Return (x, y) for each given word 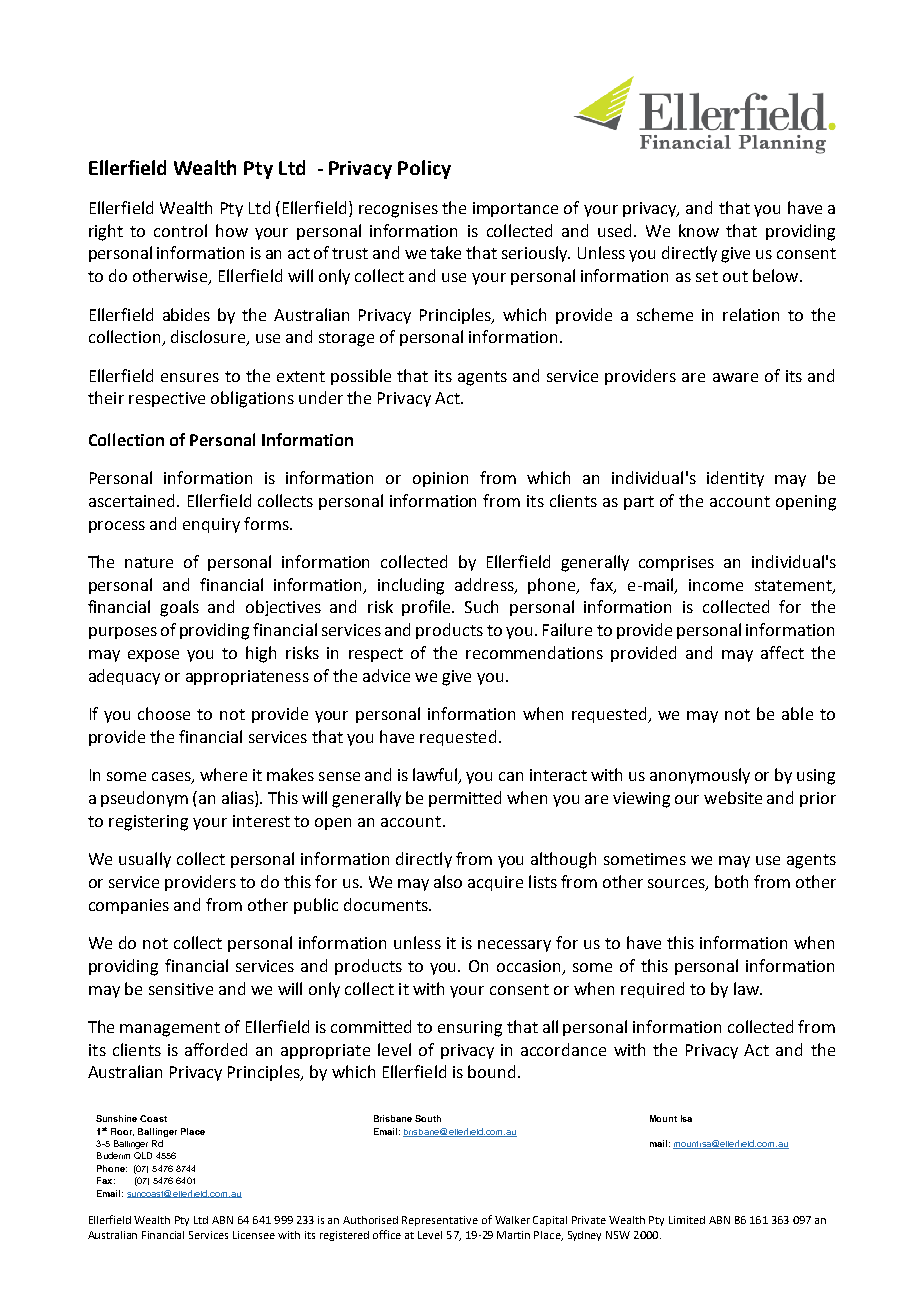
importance (515, 209)
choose (164, 713)
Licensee (254, 1235)
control (180, 230)
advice (386, 675)
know (699, 230)
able (797, 713)
